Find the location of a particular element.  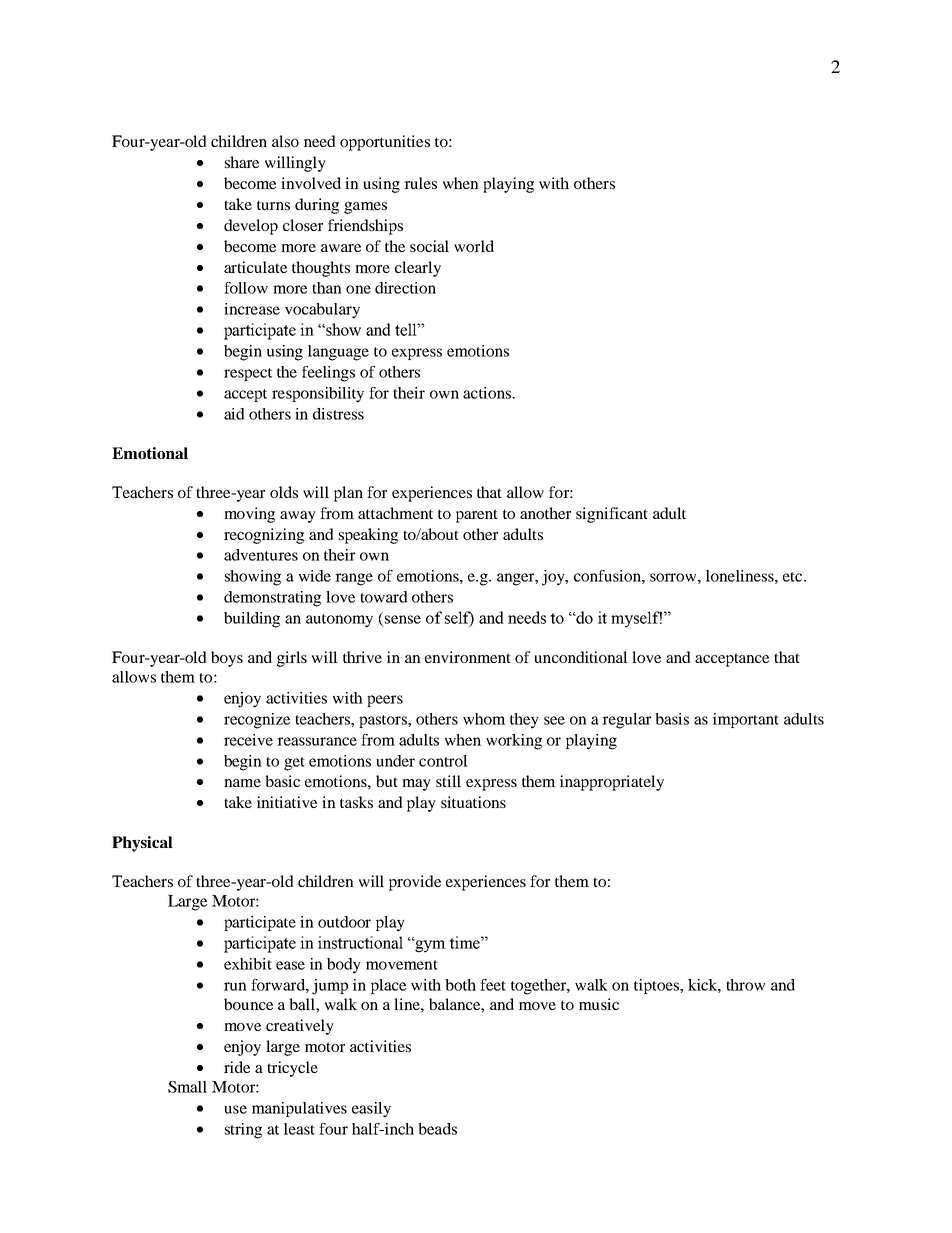

name is located at coordinates (242, 783).
